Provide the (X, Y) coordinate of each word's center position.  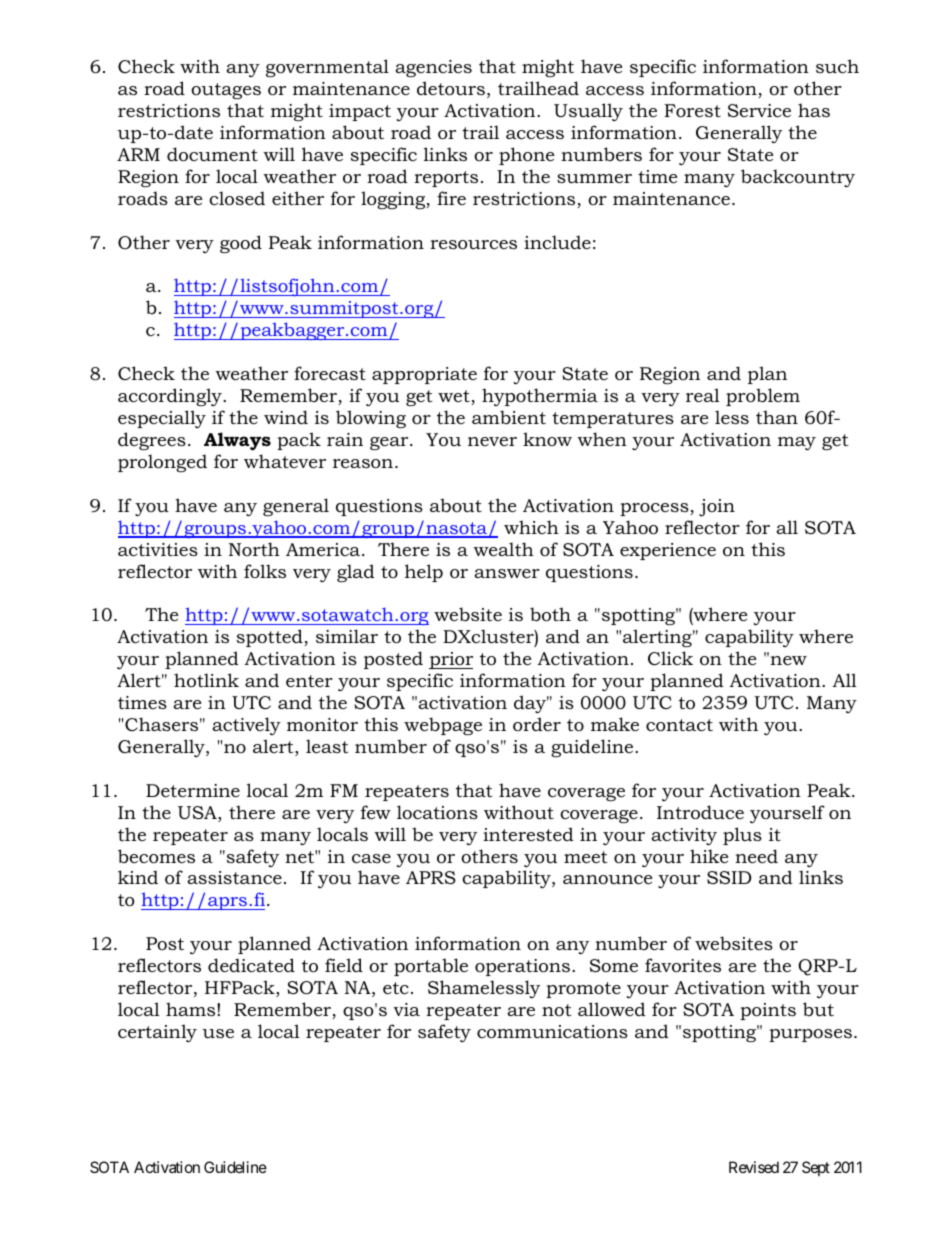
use (218, 1033)
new (787, 659)
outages (226, 91)
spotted (271, 638)
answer (507, 573)
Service (759, 111)
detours (451, 88)
